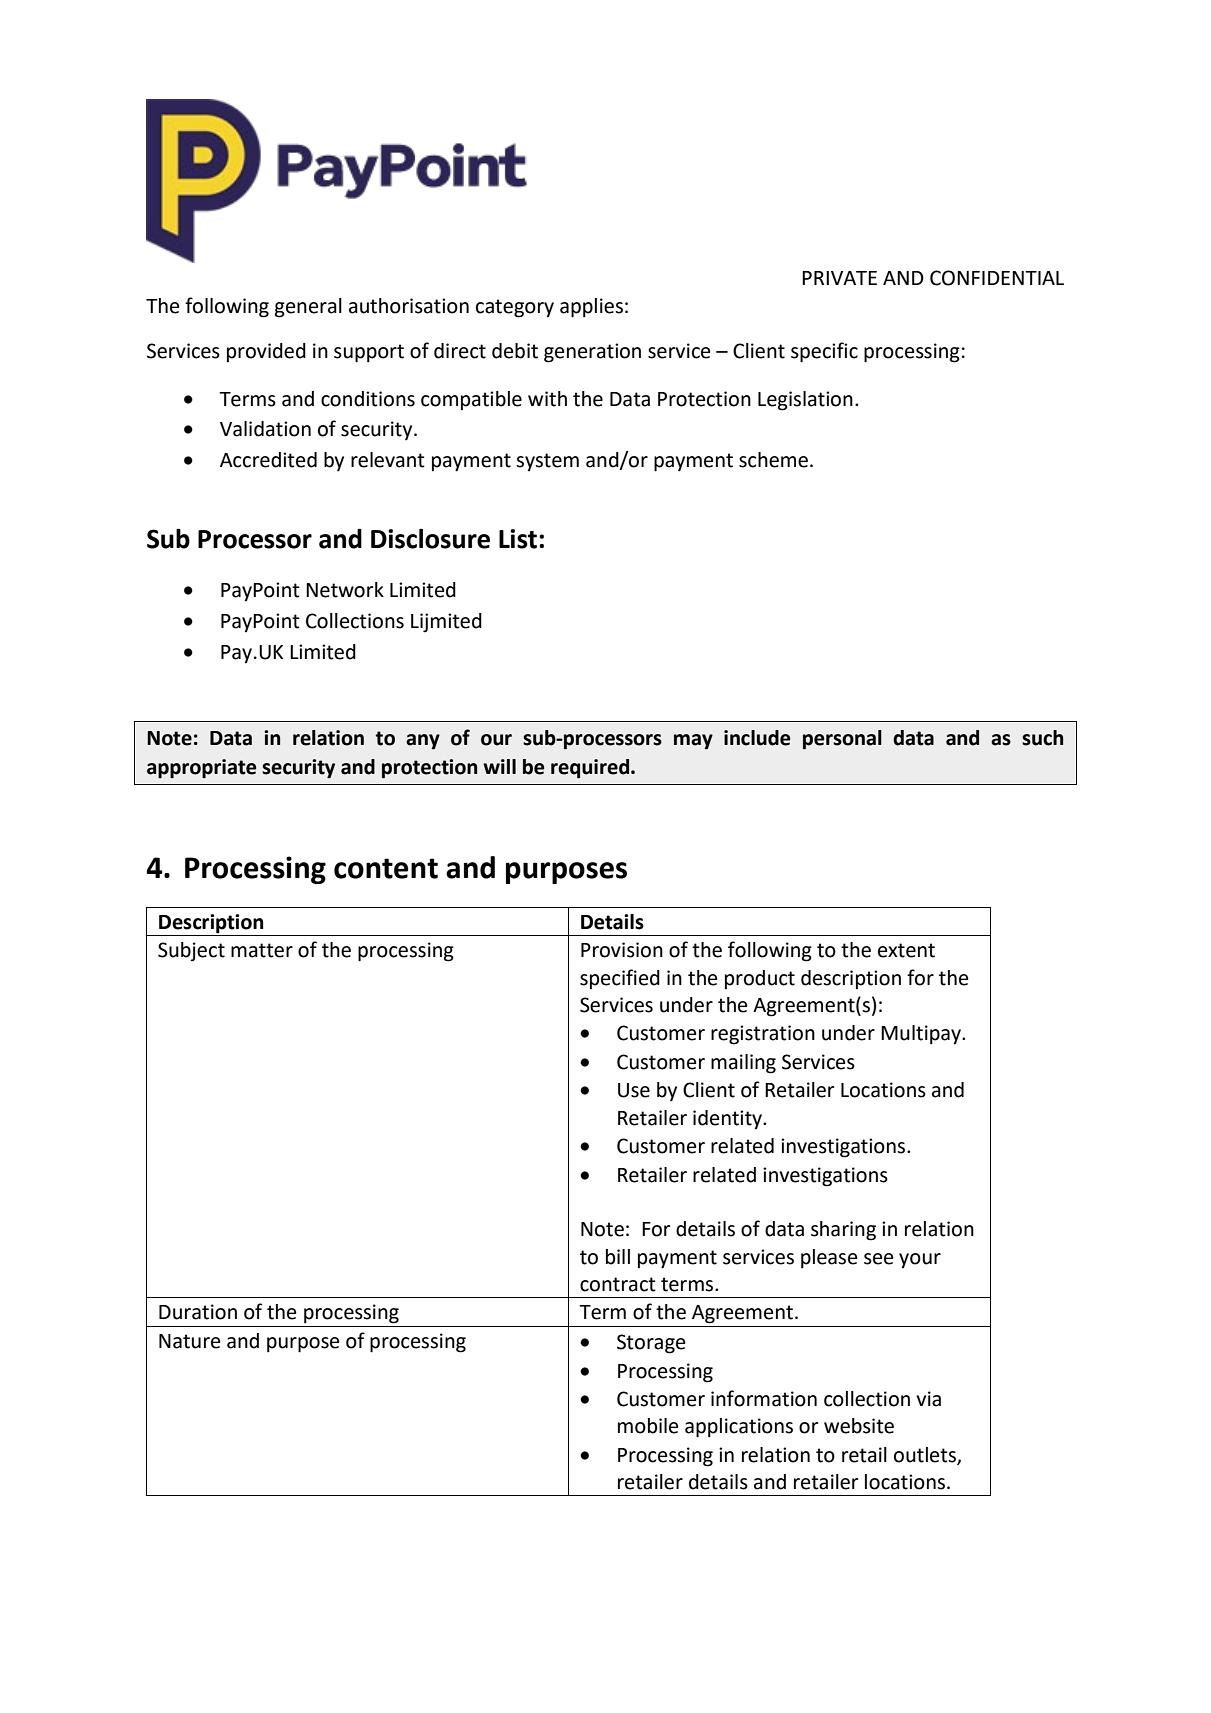  What do you see at coordinates (997, 278) in the screenshot?
I see `CONFIDENTIAL` at bounding box center [997, 278].
